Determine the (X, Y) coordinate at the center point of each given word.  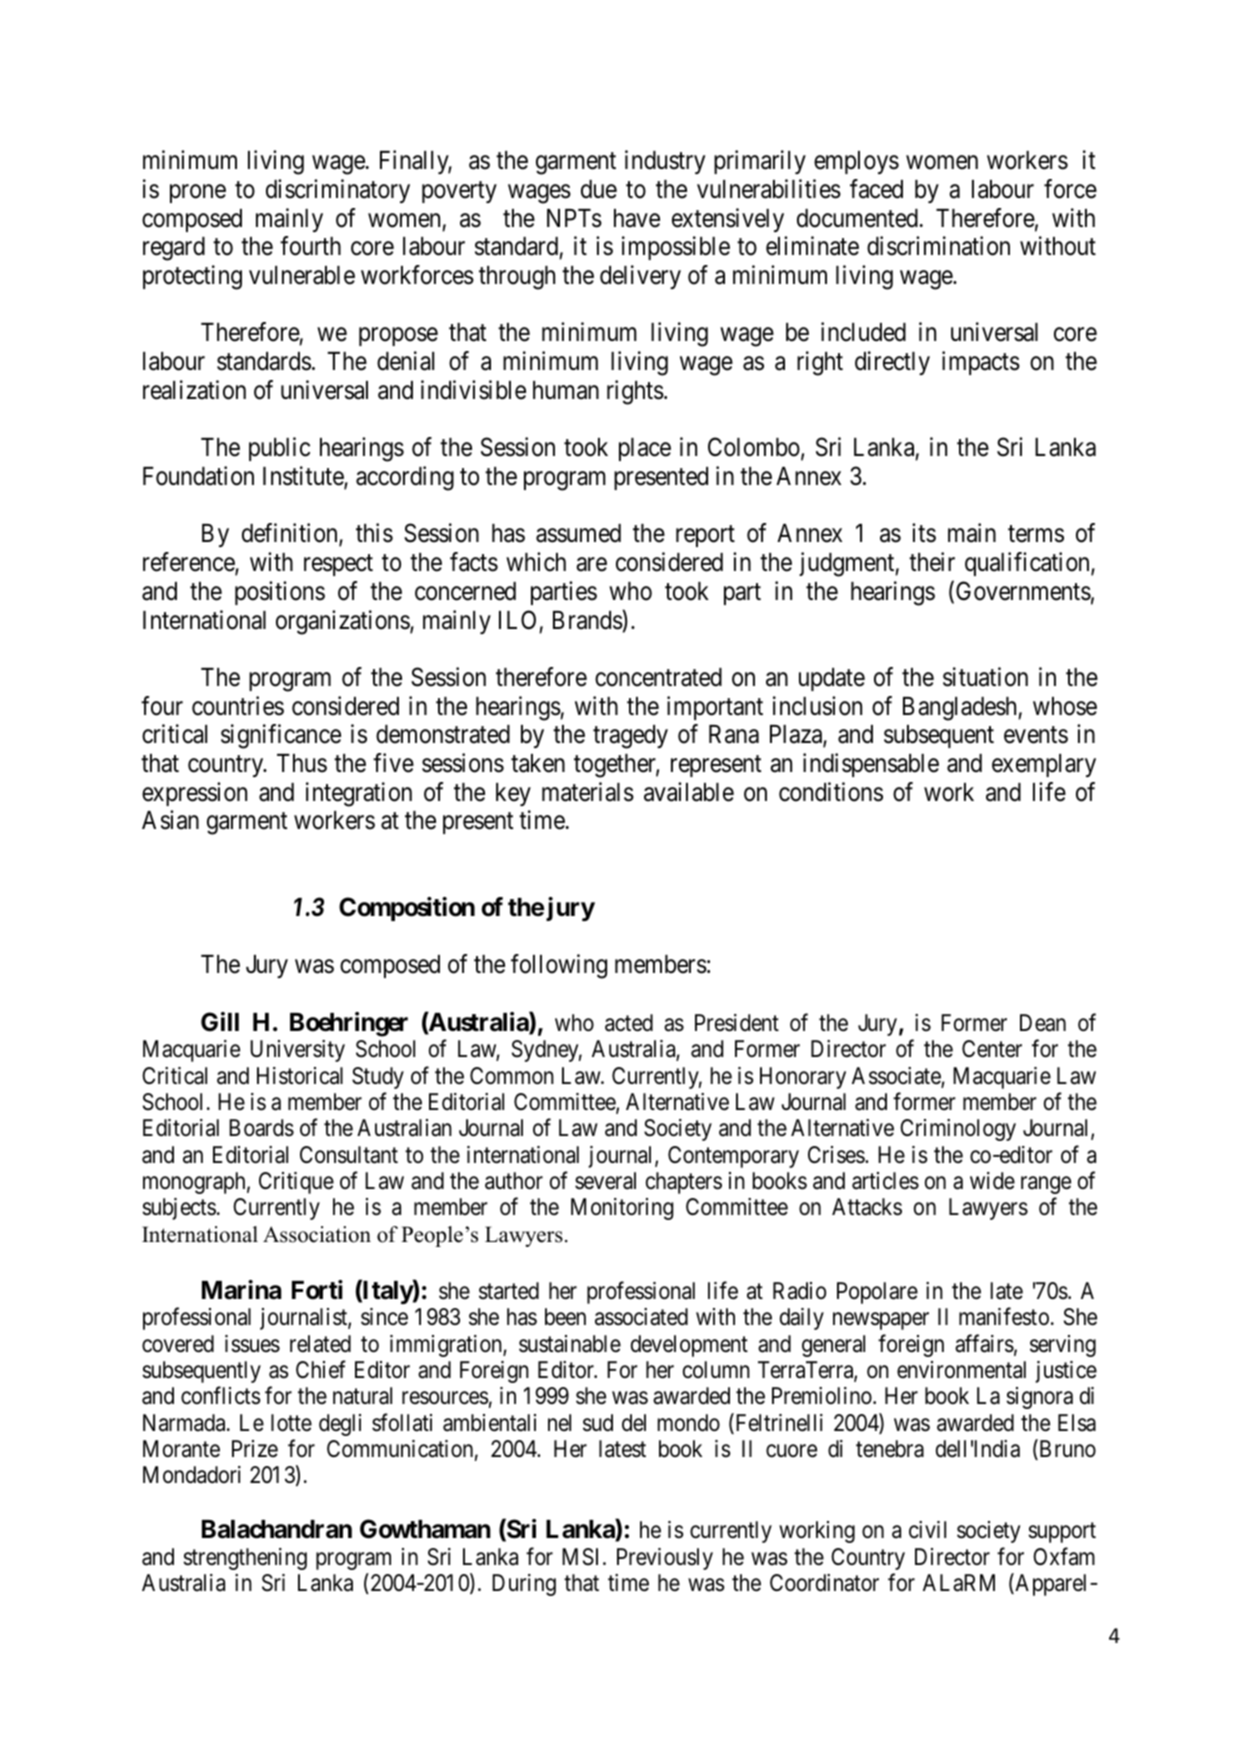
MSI (583, 1557)
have (637, 218)
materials (588, 792)
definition (291, 534)
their (932, 562)
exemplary (1044, 765)
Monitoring (622, 1209)
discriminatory (338, 191)
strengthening (245, 1559)
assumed (578, 533)
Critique (296, 1183)
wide (992, 1181)
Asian (170, 820)
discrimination (938, 246)
